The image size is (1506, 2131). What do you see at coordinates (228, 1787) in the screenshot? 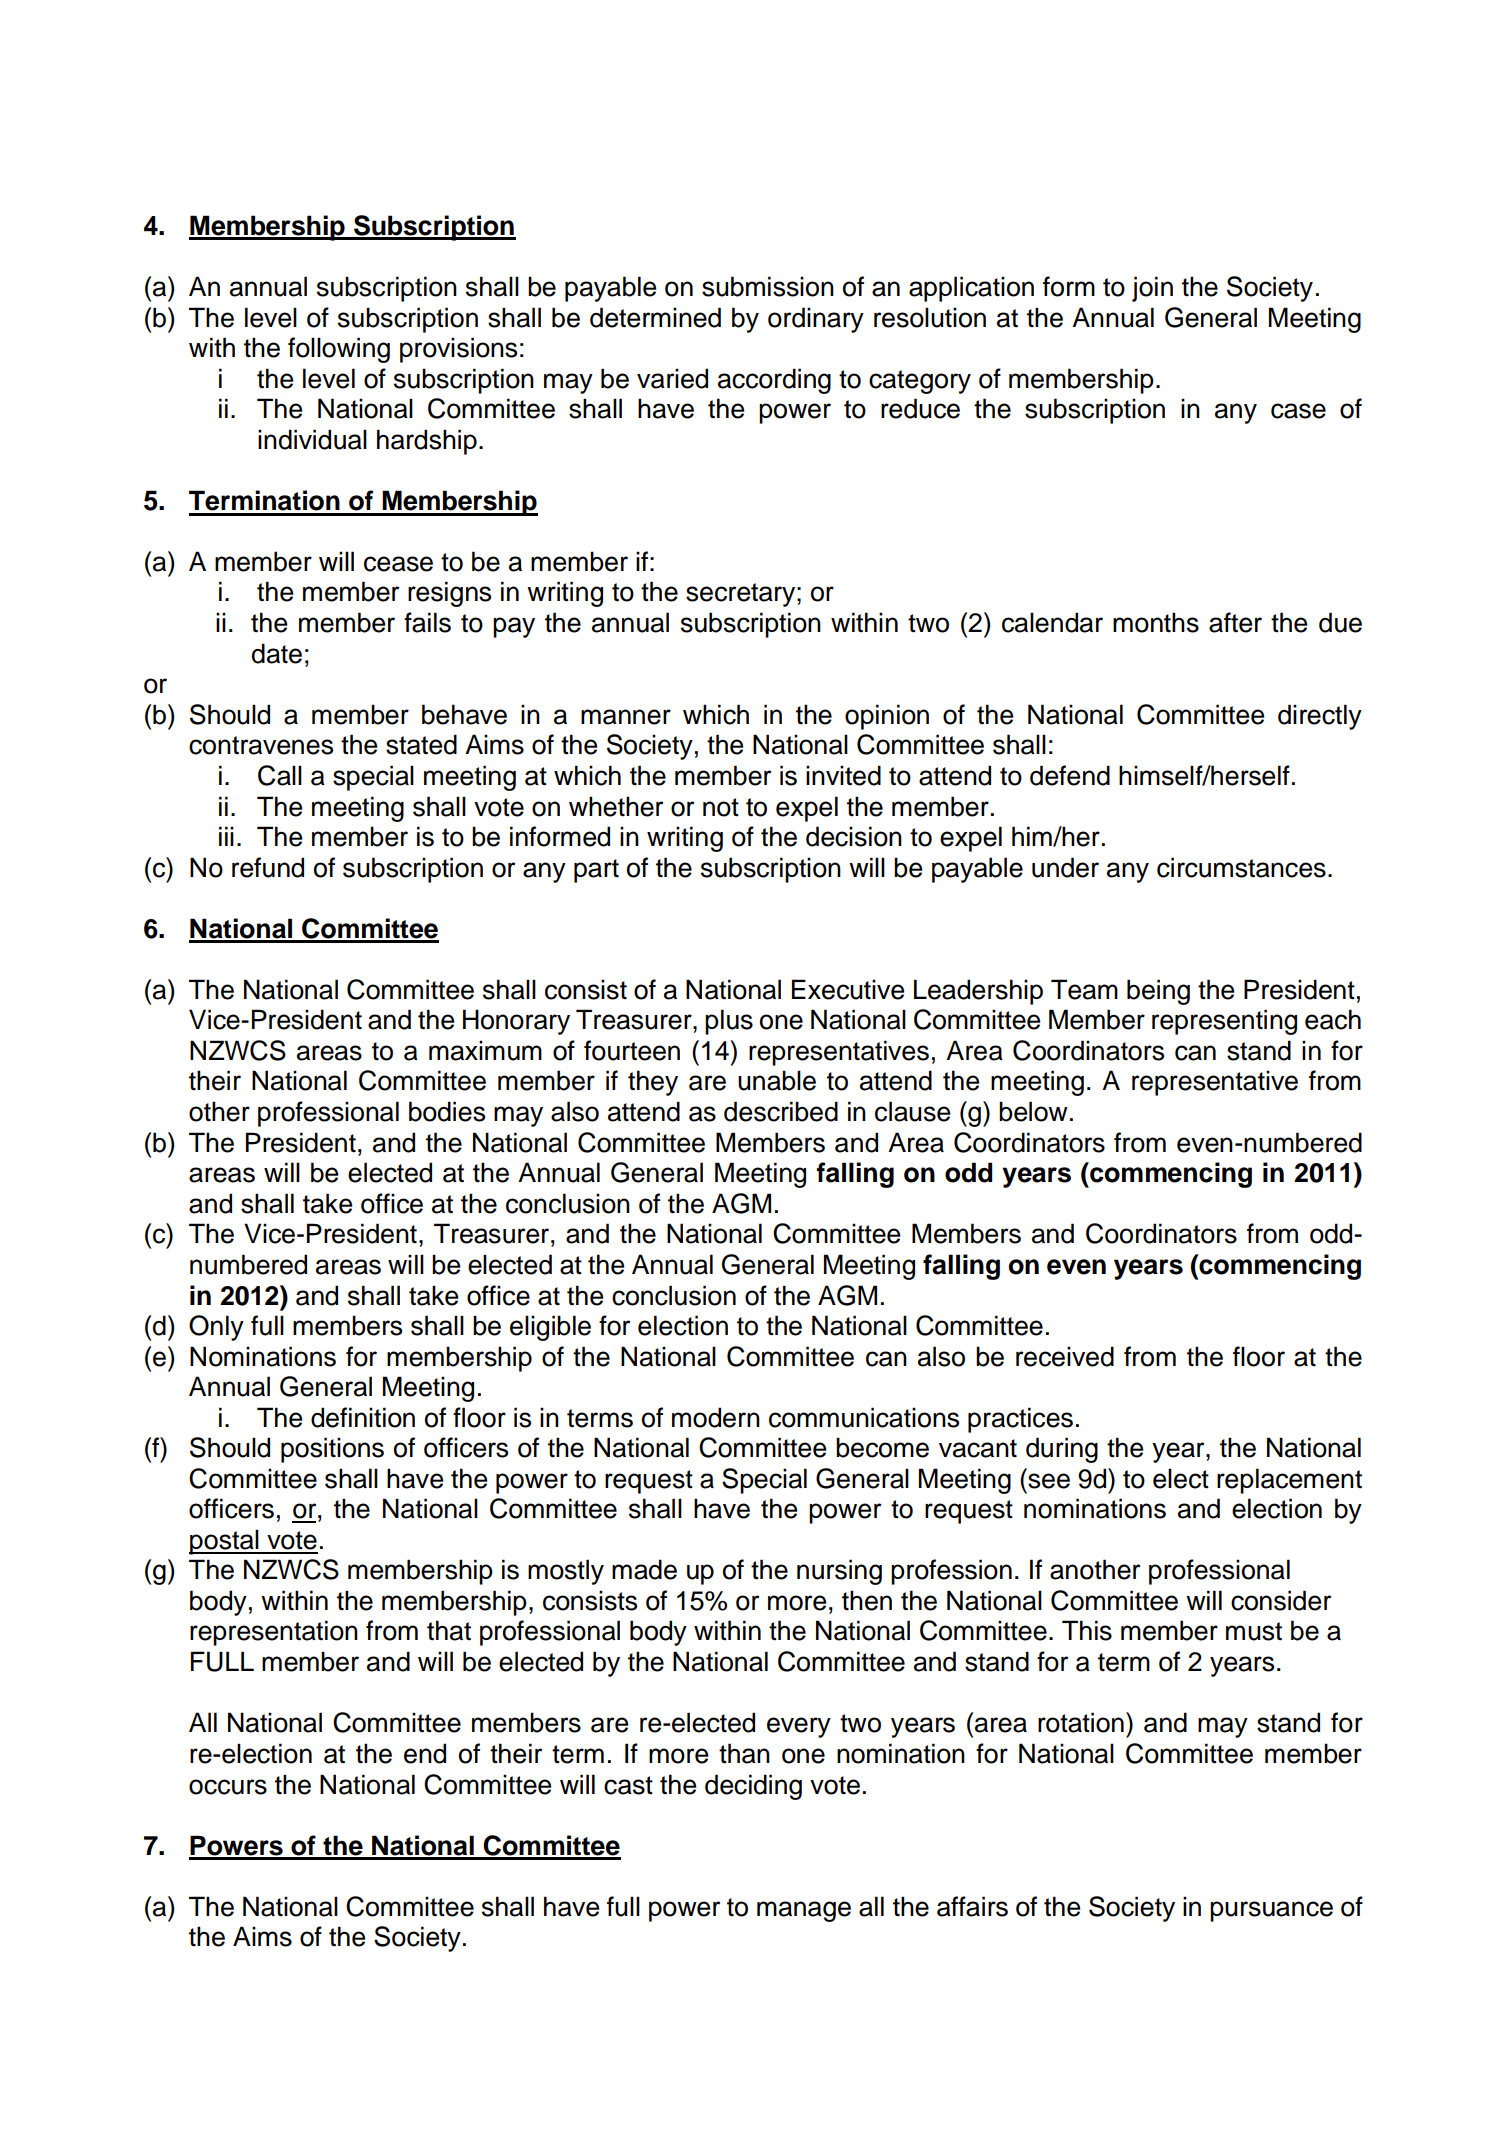
I see `occurs` at bounding box center [228, 1787].
